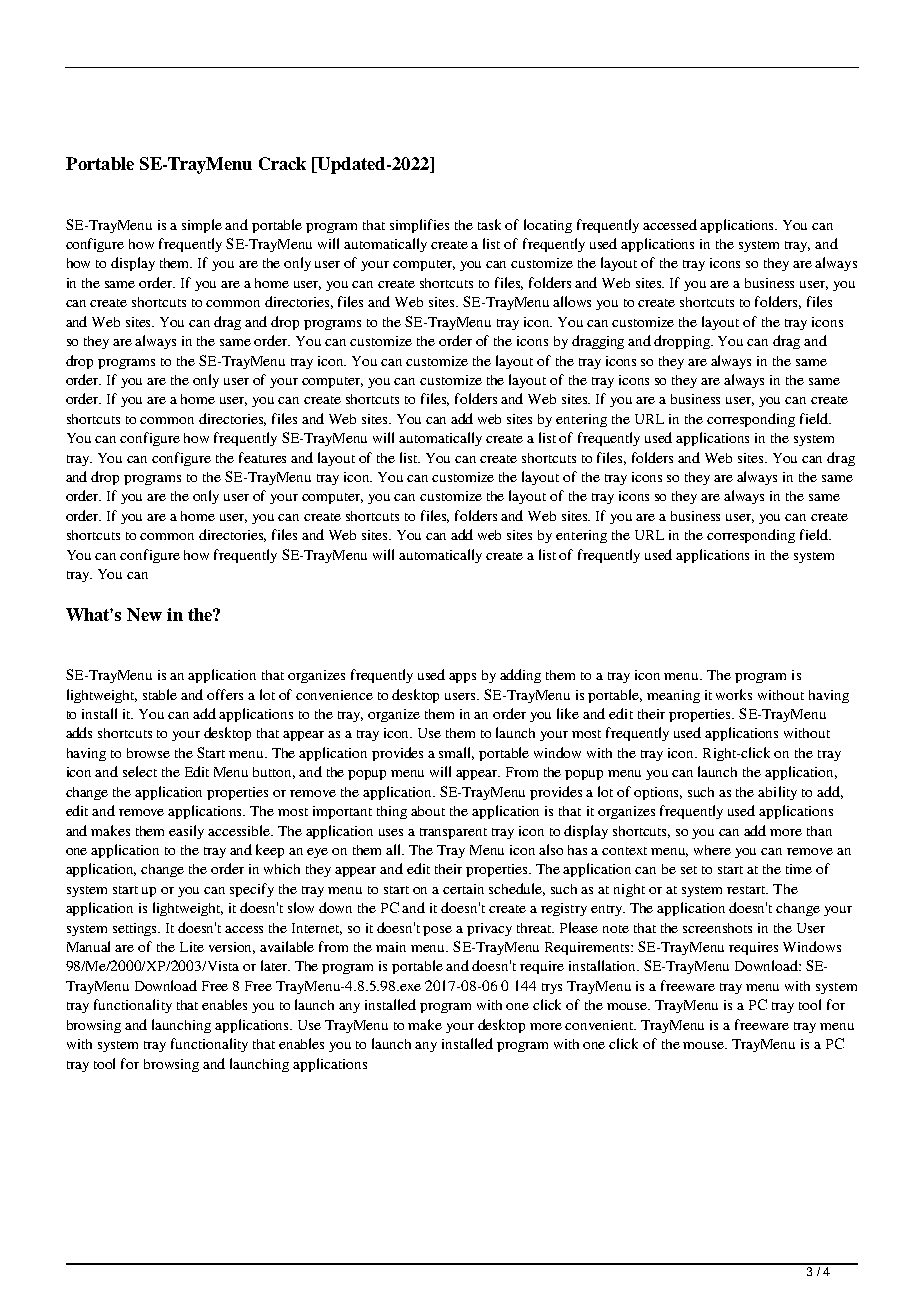 The height and width of the screenshot is (1308, 924). Describe the element at coordinates (552, 988) in the screenshot. I see `trys` at that location.
